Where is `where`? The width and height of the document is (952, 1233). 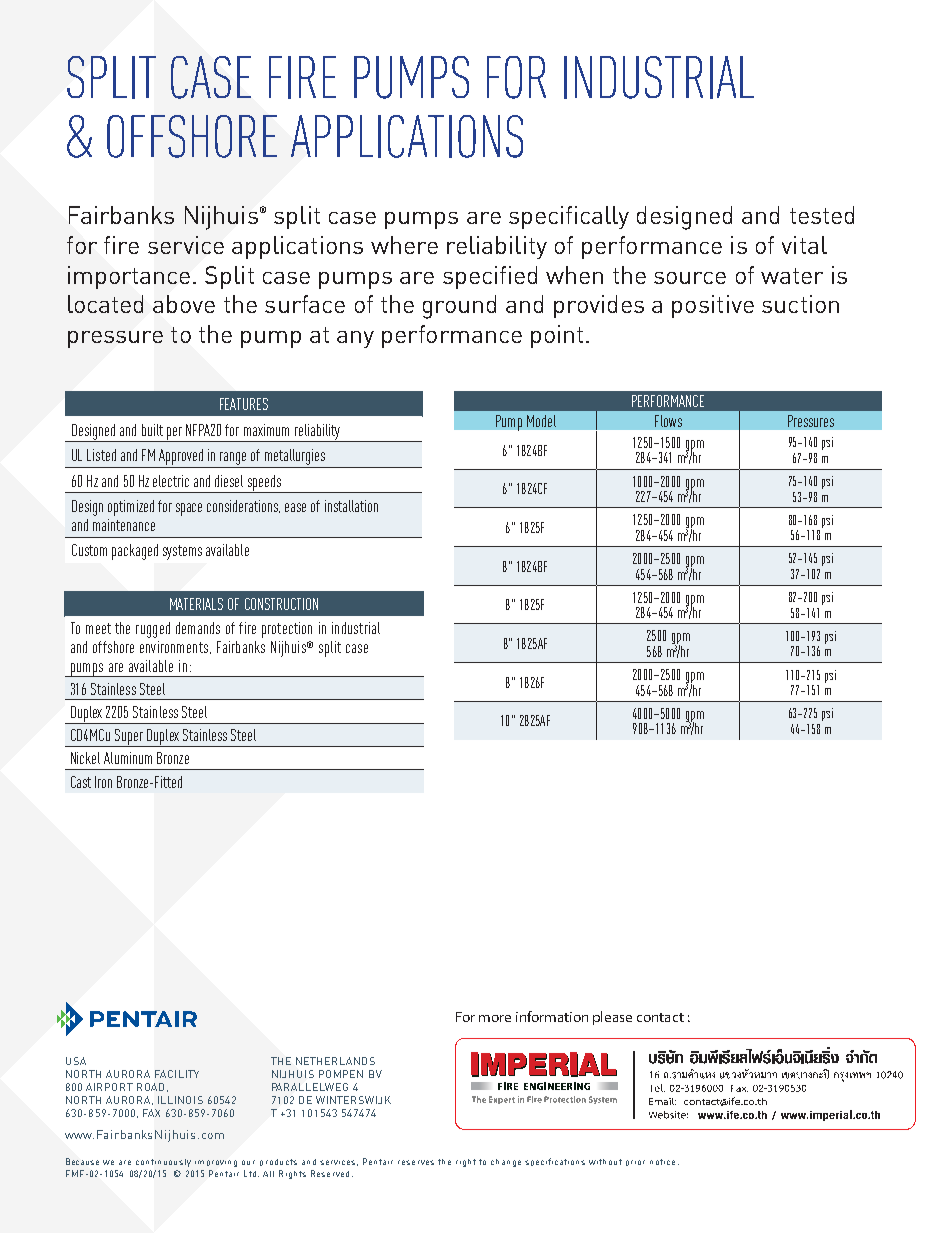
where is located at coordinates (404, 245).
